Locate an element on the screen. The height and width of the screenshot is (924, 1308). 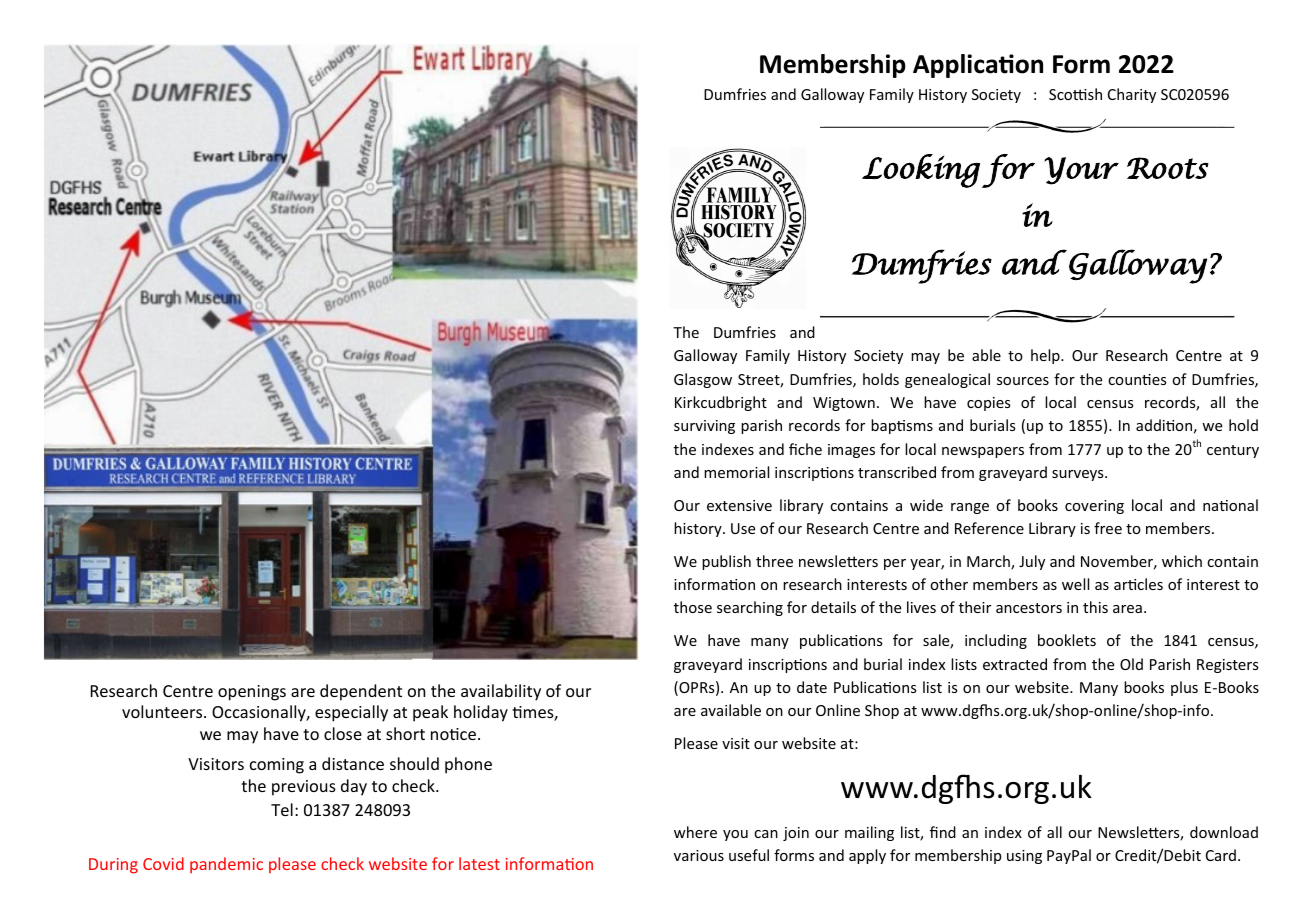
Application is located at coordinates (978, 66).
